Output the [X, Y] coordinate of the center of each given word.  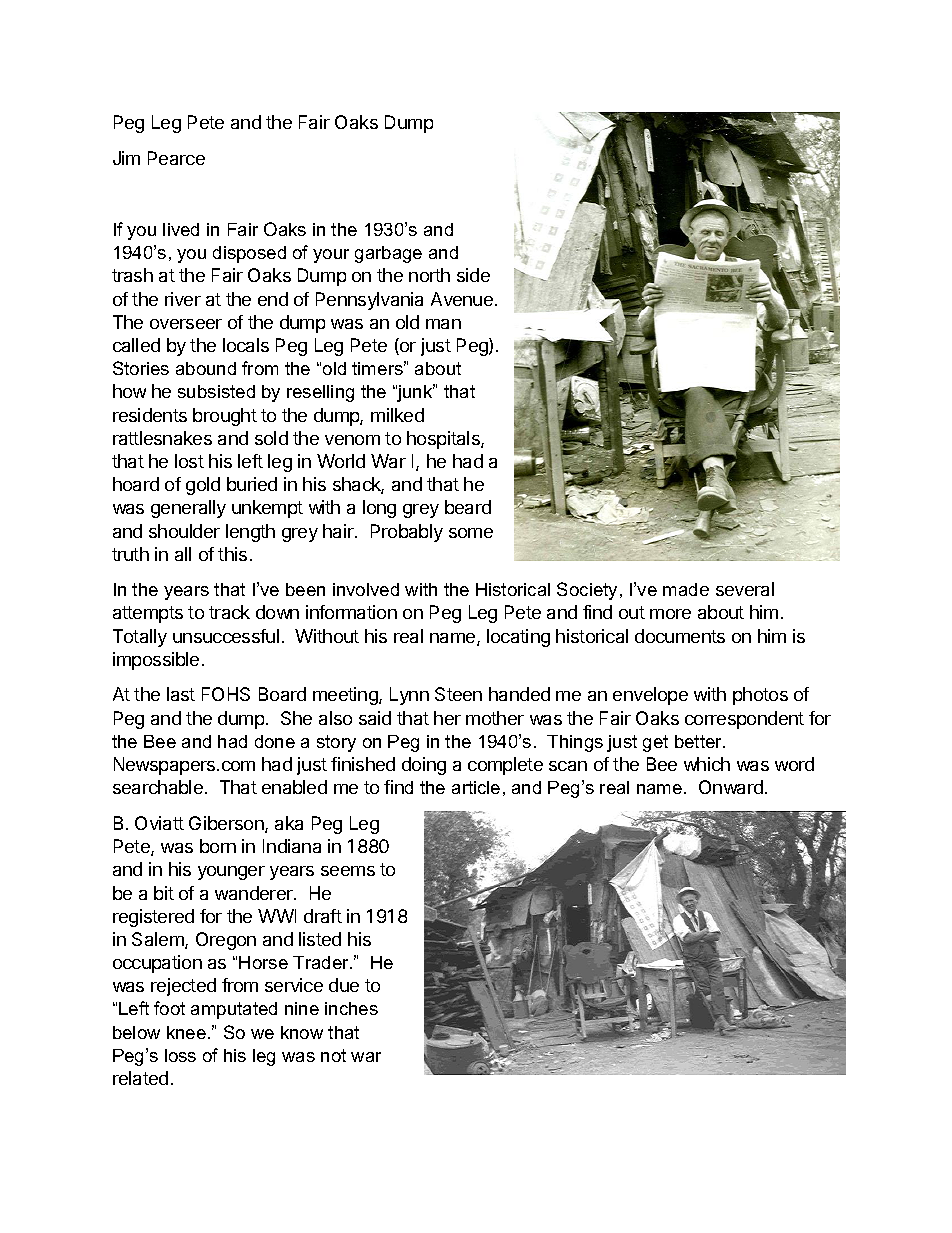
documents [680, 636]
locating [518, 638]
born [218, 846]
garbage [388, 254]
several [745, 589]
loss [180, 1055]
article [476, 787]
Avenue [462, 299]
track [229, 612]
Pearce [176, 158]
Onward [731, 787]
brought [225, 417]
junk [415, 393]
